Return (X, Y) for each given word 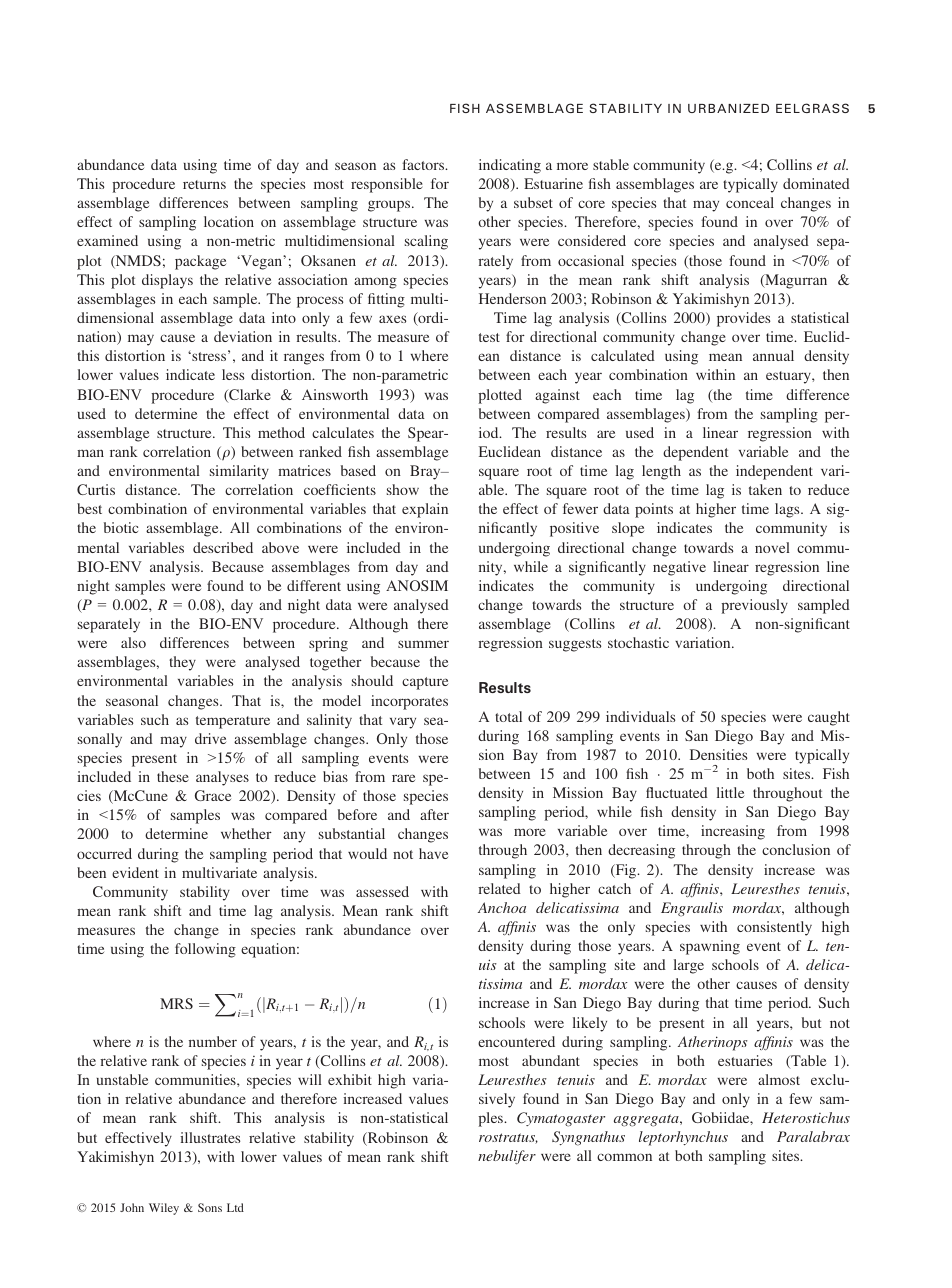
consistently (774, 928)
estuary (789, 377)
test (489, 337)
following (205, 950)
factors (424, 164)
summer (423, 644)
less (233, 374)
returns (204, 184)
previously (754, 606)
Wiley (164, 1209)
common (624, 1157)
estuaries (745, 1060)
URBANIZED (728, 108)
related (499, 888)
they (182, 663)
